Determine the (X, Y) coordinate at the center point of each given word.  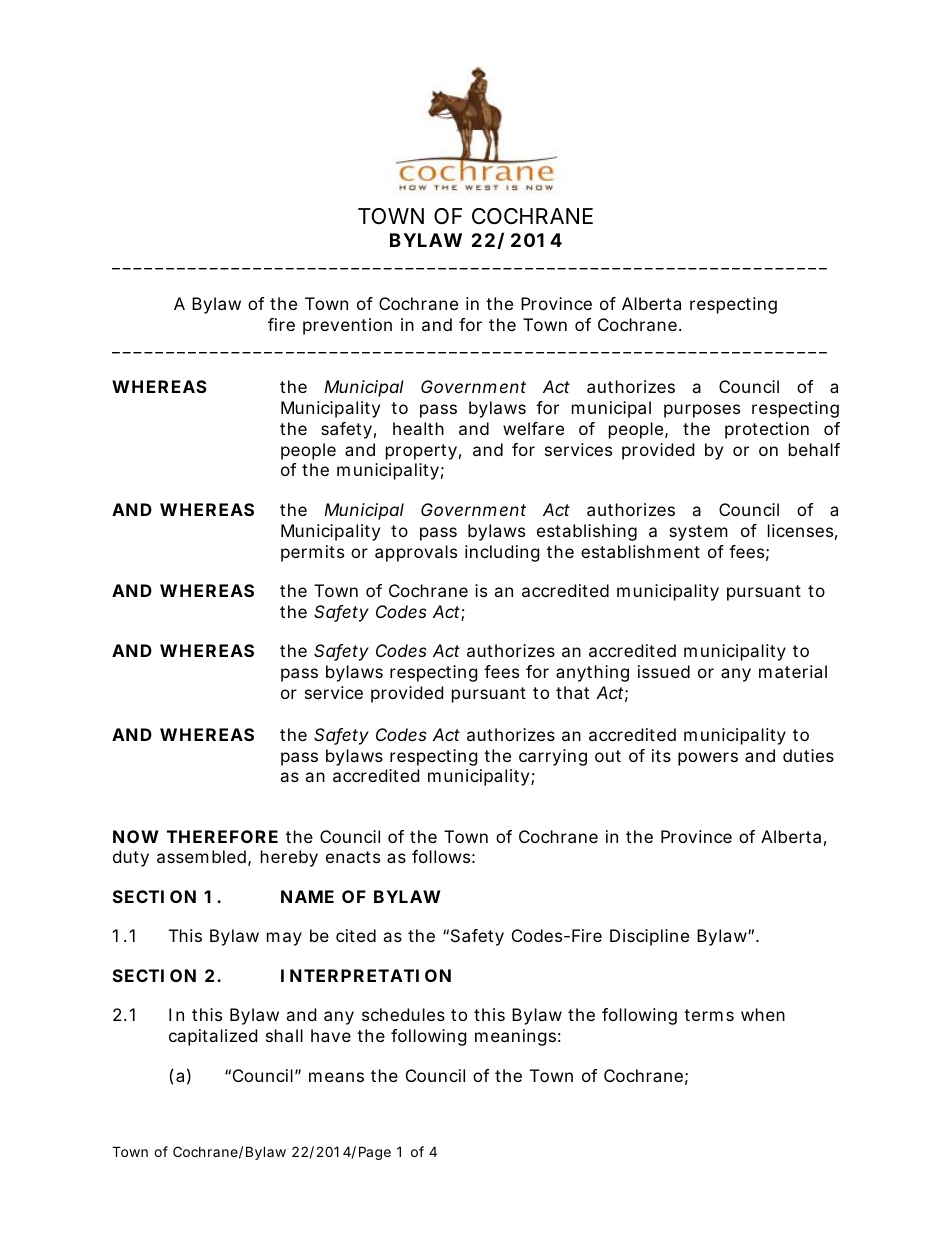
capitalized (213, 1037)
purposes (702, 411)
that (572, 692)
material (793, 671)
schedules (403, 1014)
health (418, 428)
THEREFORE (222, 836)
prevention (347, 326)
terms (709, 1015)
